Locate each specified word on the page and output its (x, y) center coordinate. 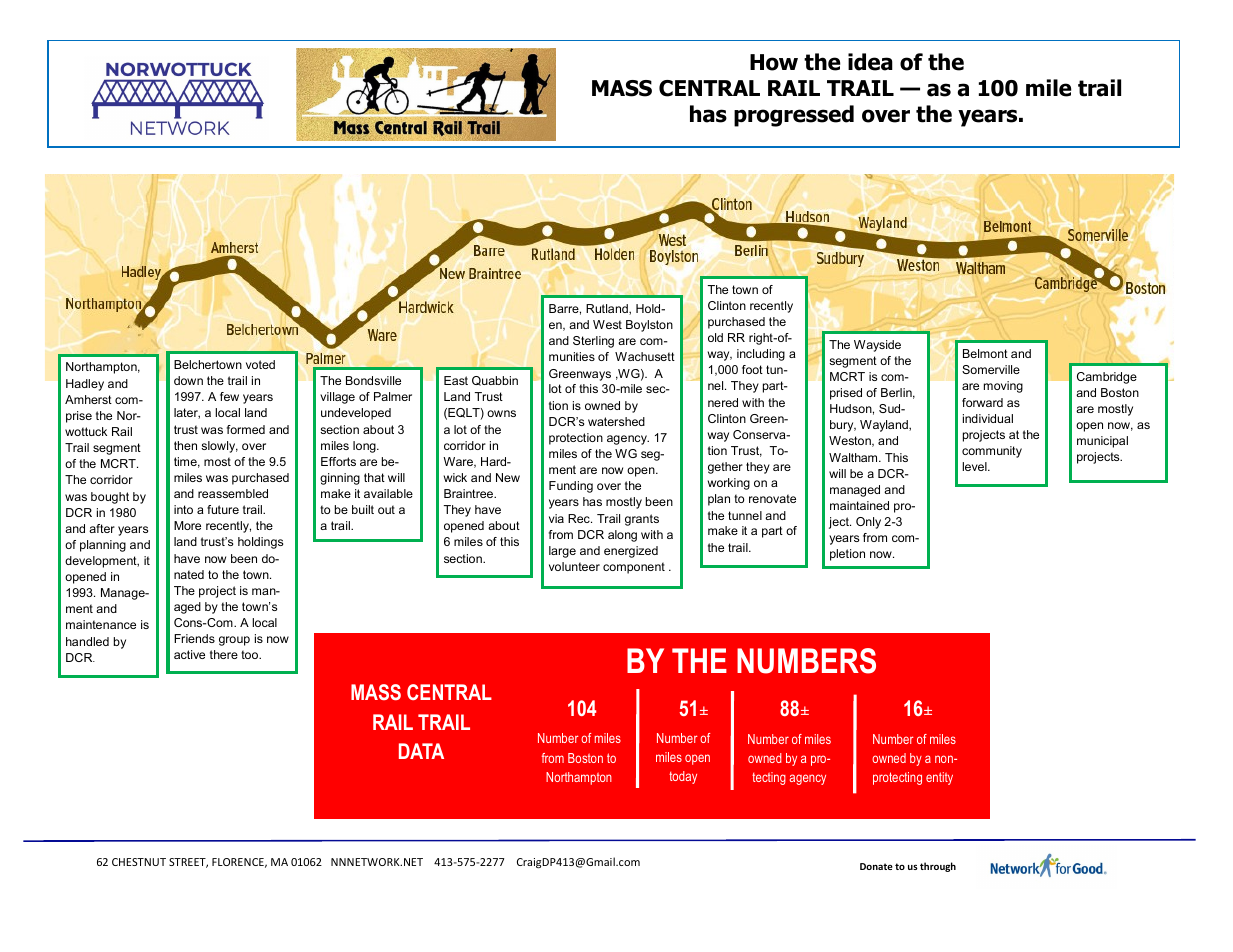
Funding (571, 487)
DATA (421, 751)
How (774, 62)
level (975, 466)
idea (870, 62)
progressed (794, 116)
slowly (219, 447)
